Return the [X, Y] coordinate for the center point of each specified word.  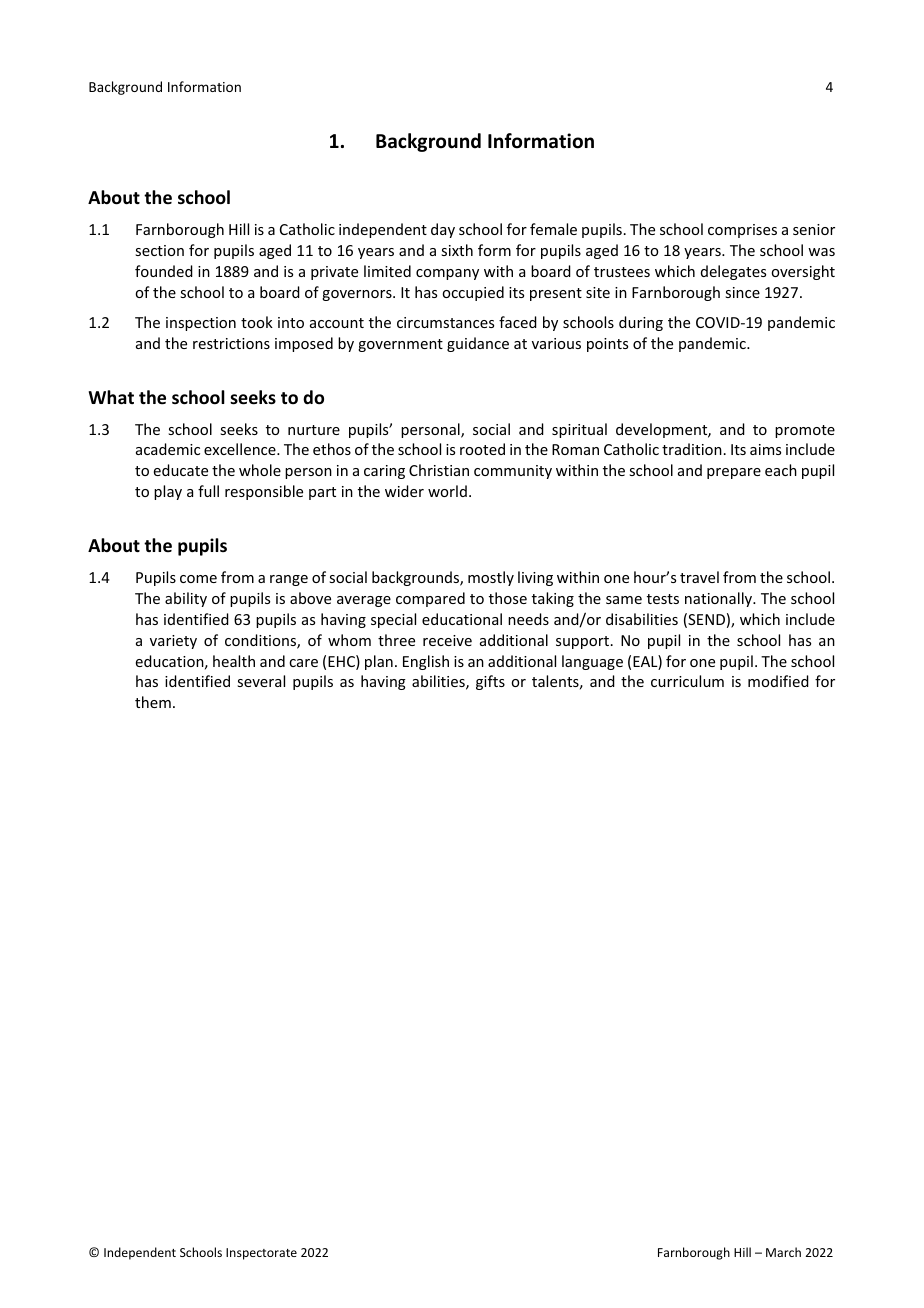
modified [778, 681]
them [153, 702]
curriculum [687, 681]
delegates [733, 272]
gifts [490, 682]
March [783, 1252]
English [426, 662]
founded [164, 271]
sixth [457, 250]
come [198, 579]
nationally [720, 599]
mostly [491, 578]
